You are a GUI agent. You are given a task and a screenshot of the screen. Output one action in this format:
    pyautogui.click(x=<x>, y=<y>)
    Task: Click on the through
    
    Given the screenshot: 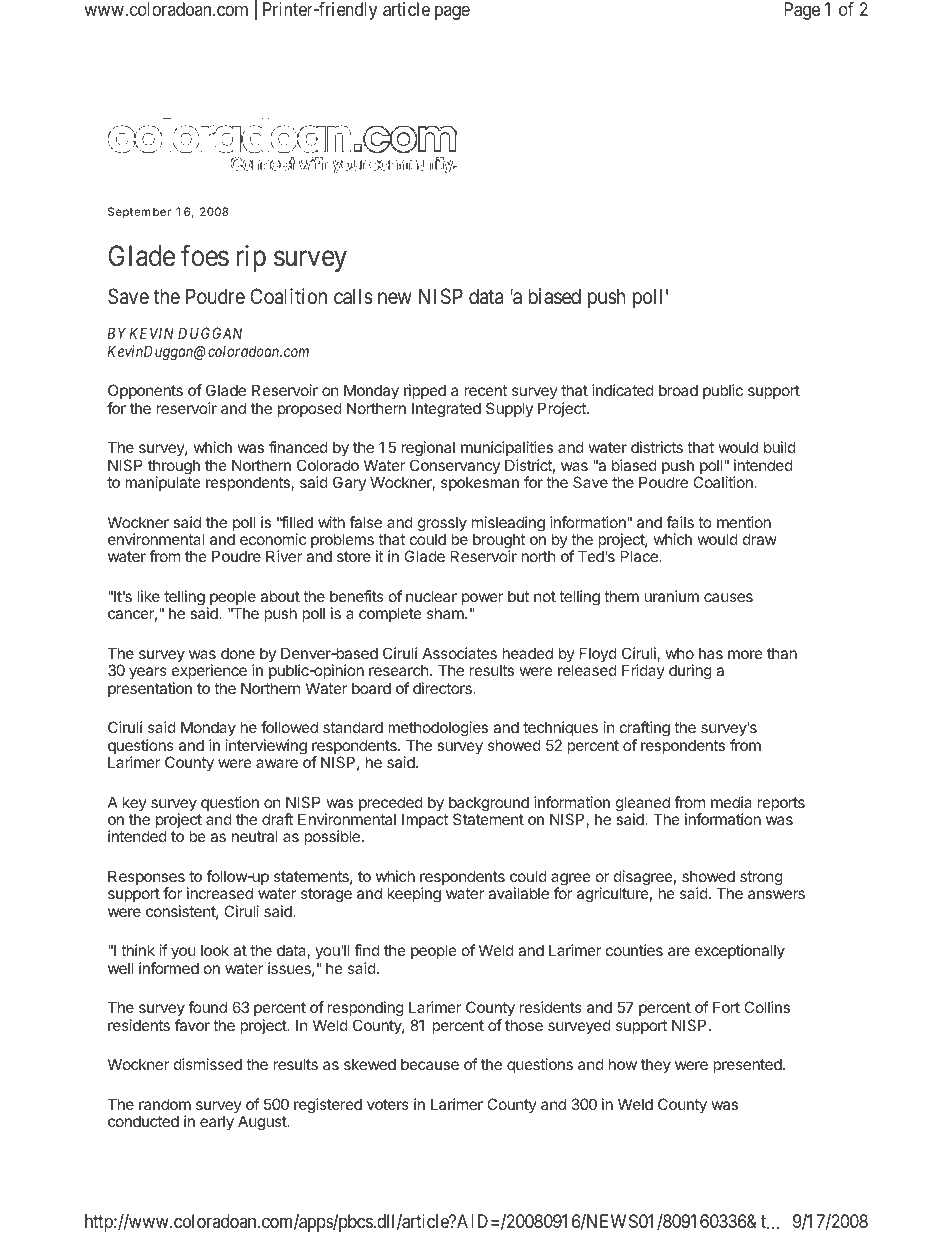 What is the action you would take?
    pyautogui.click(x=174, y=468)
